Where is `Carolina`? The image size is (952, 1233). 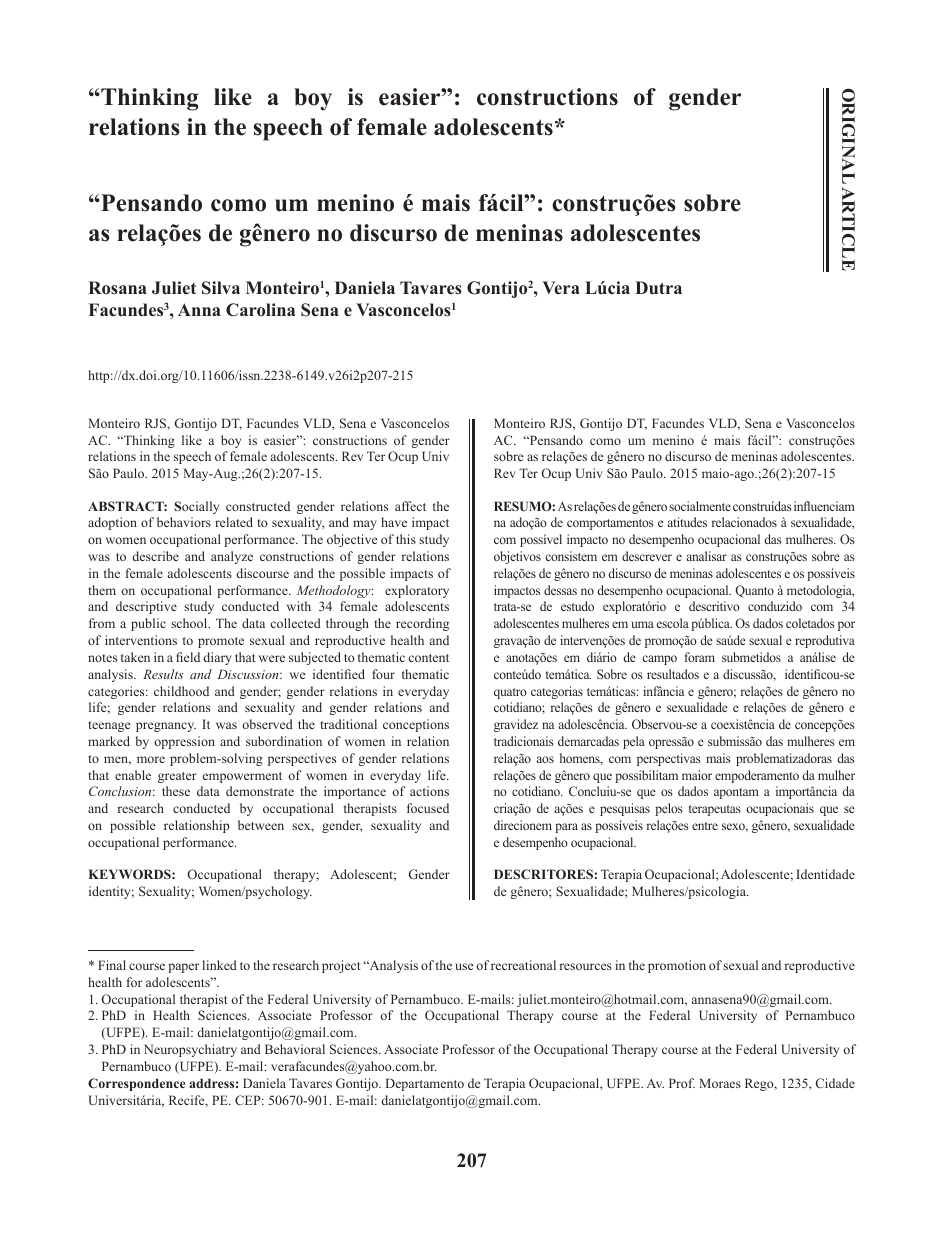
Carolina is located at coordinates (260, 310).
